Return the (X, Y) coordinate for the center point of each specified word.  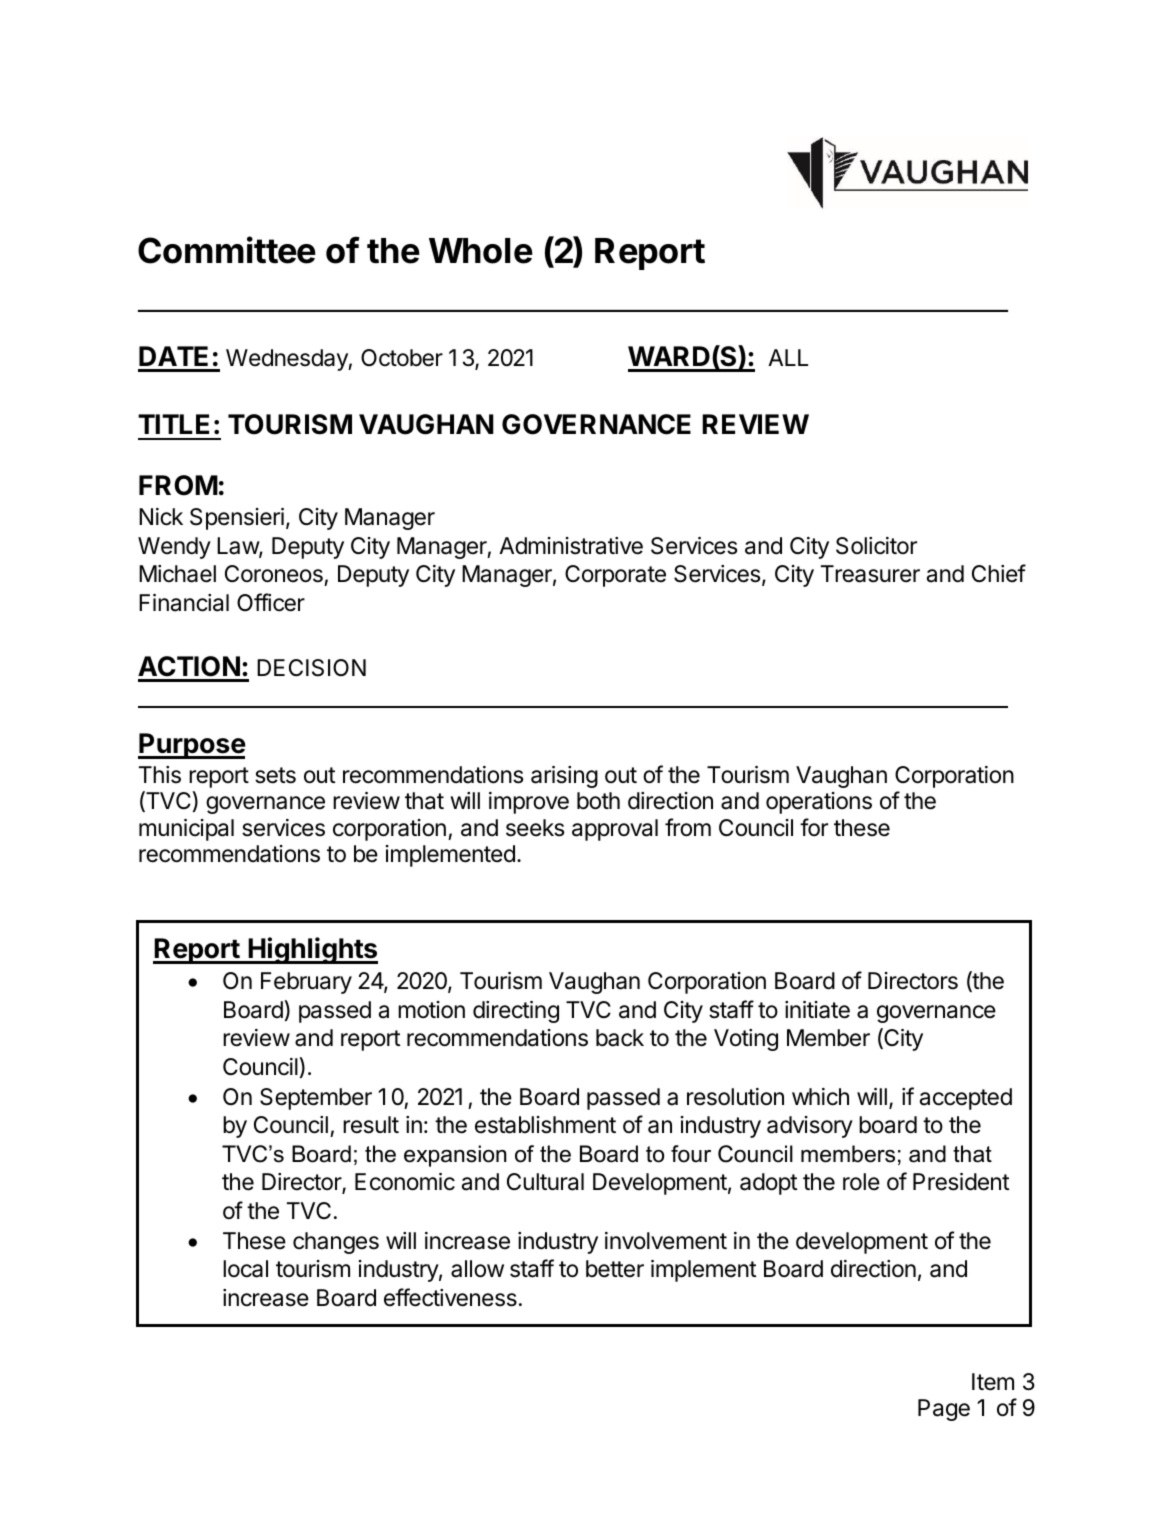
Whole (481, 251)
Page (944, 1410)
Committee (227, 250)
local (245, 1269)
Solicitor (876, 546)
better (615, 1269)
